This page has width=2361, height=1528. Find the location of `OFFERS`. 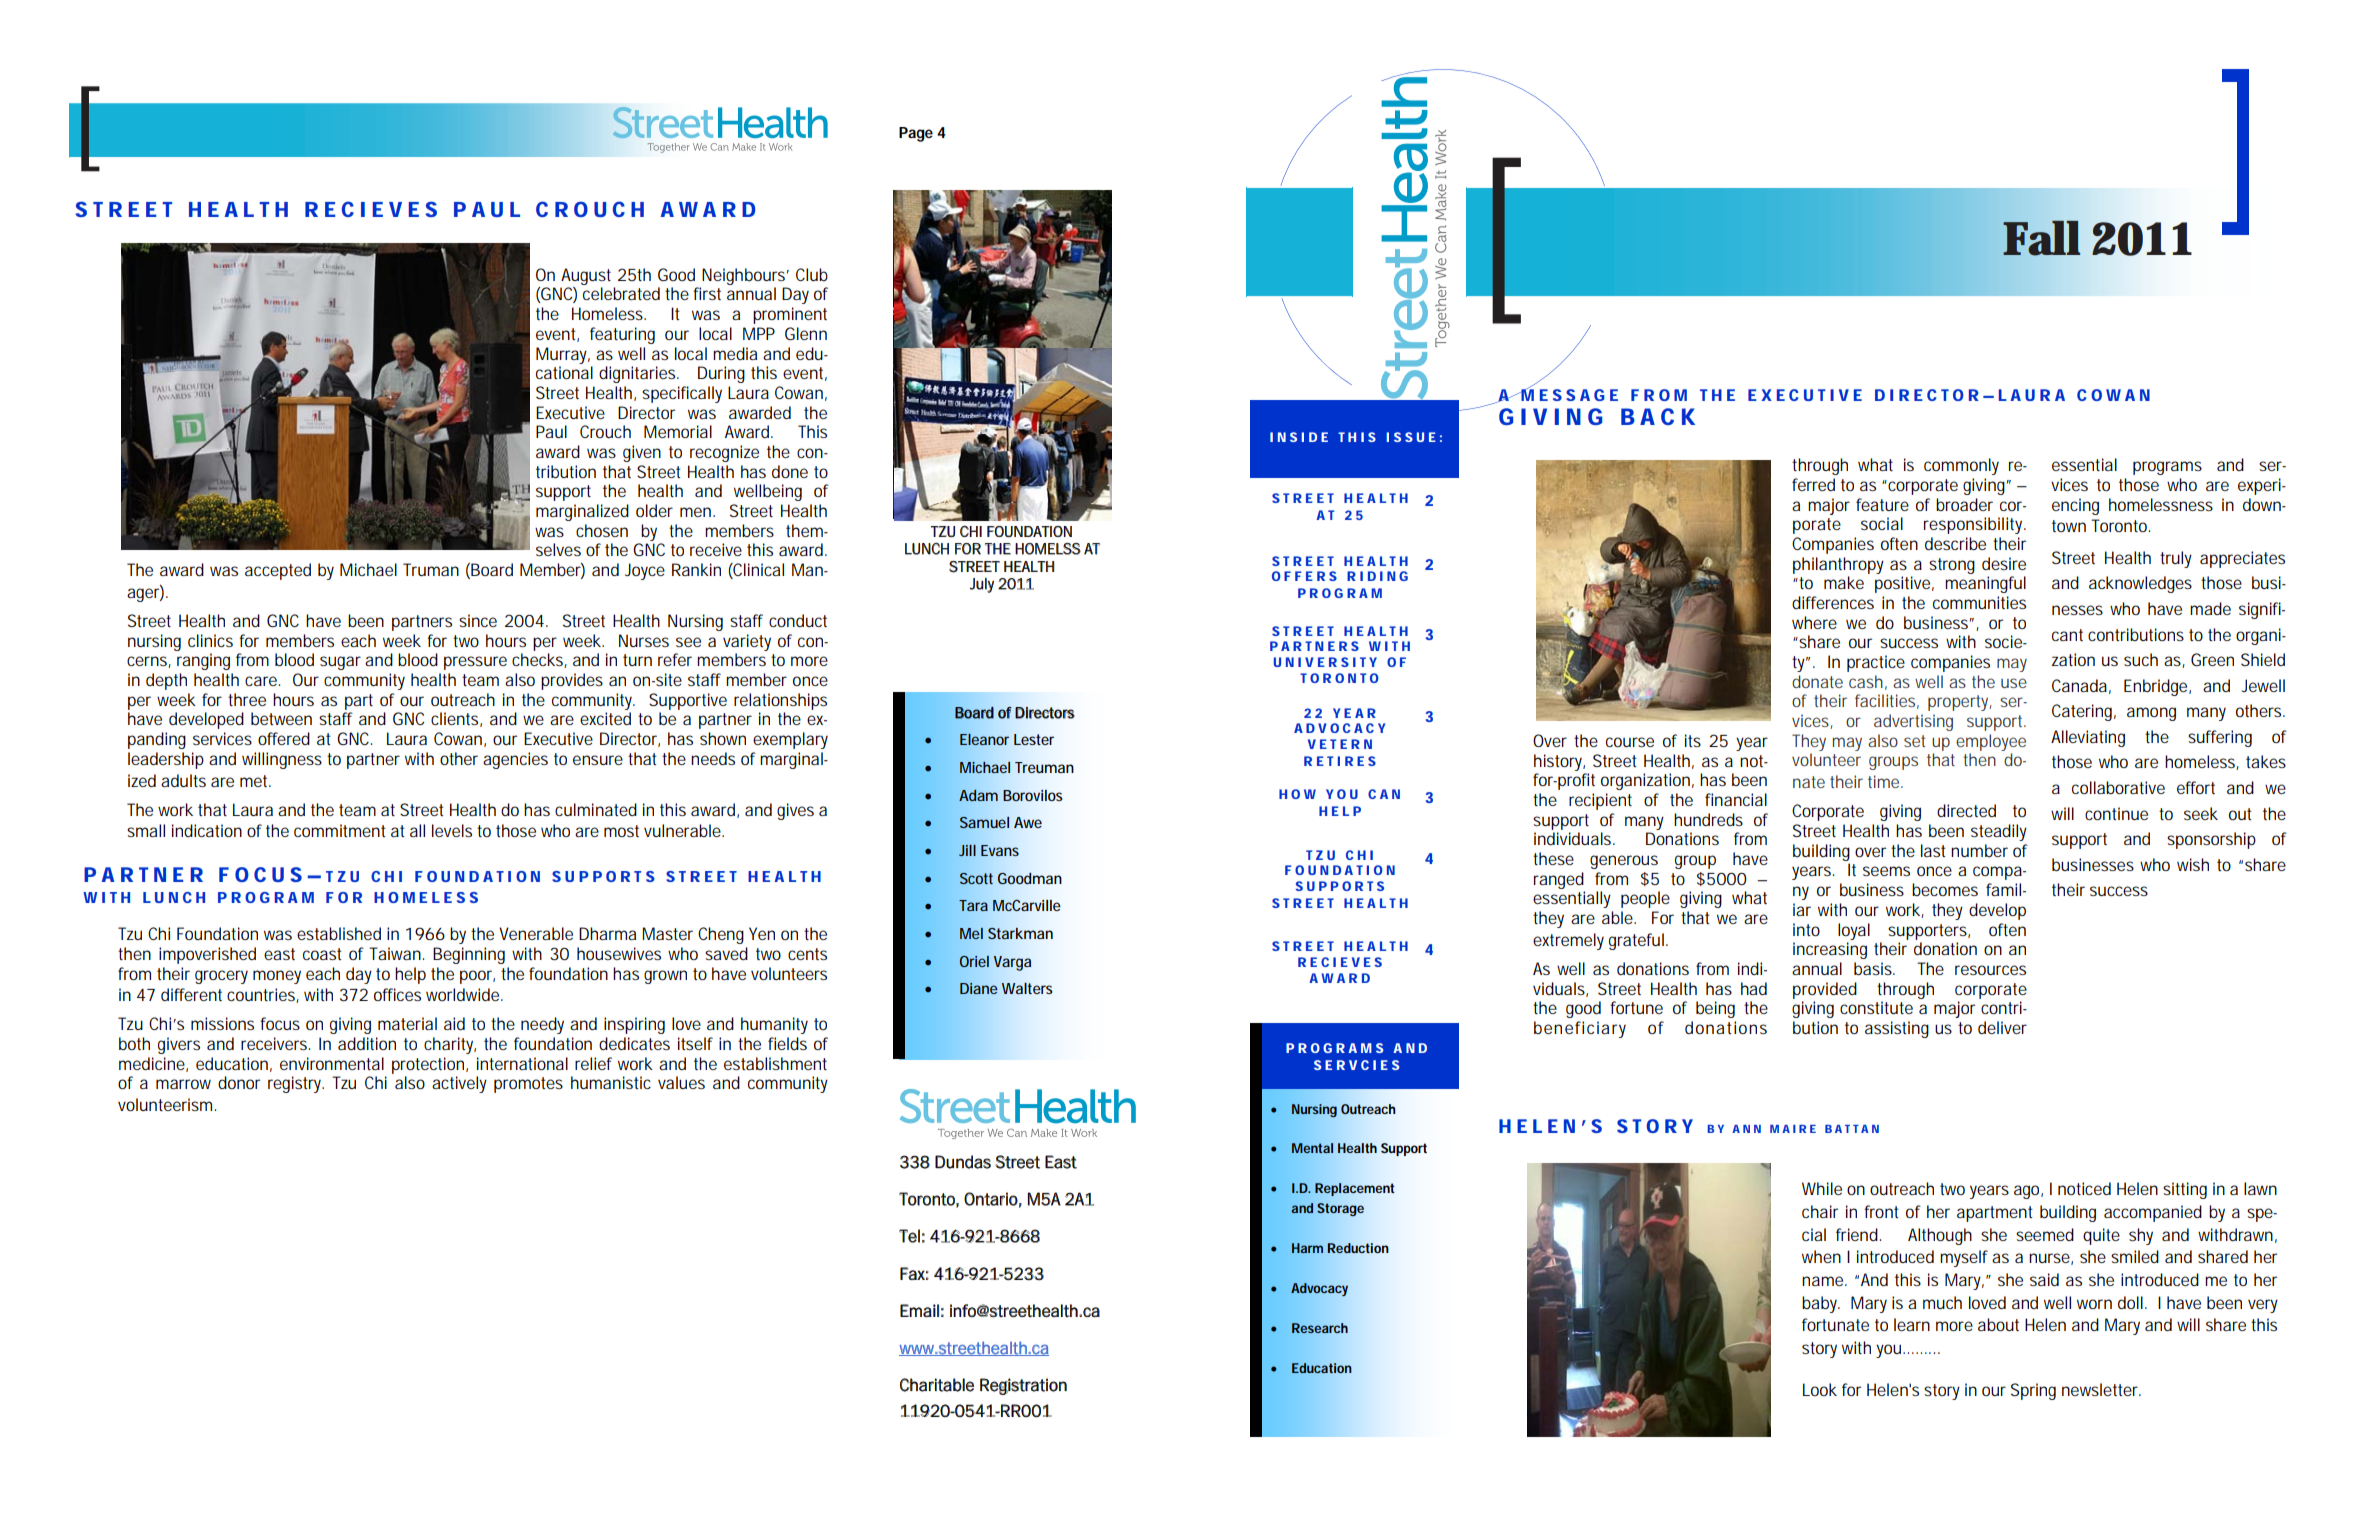

OFFERS is located at coordinates (1304, 576).
